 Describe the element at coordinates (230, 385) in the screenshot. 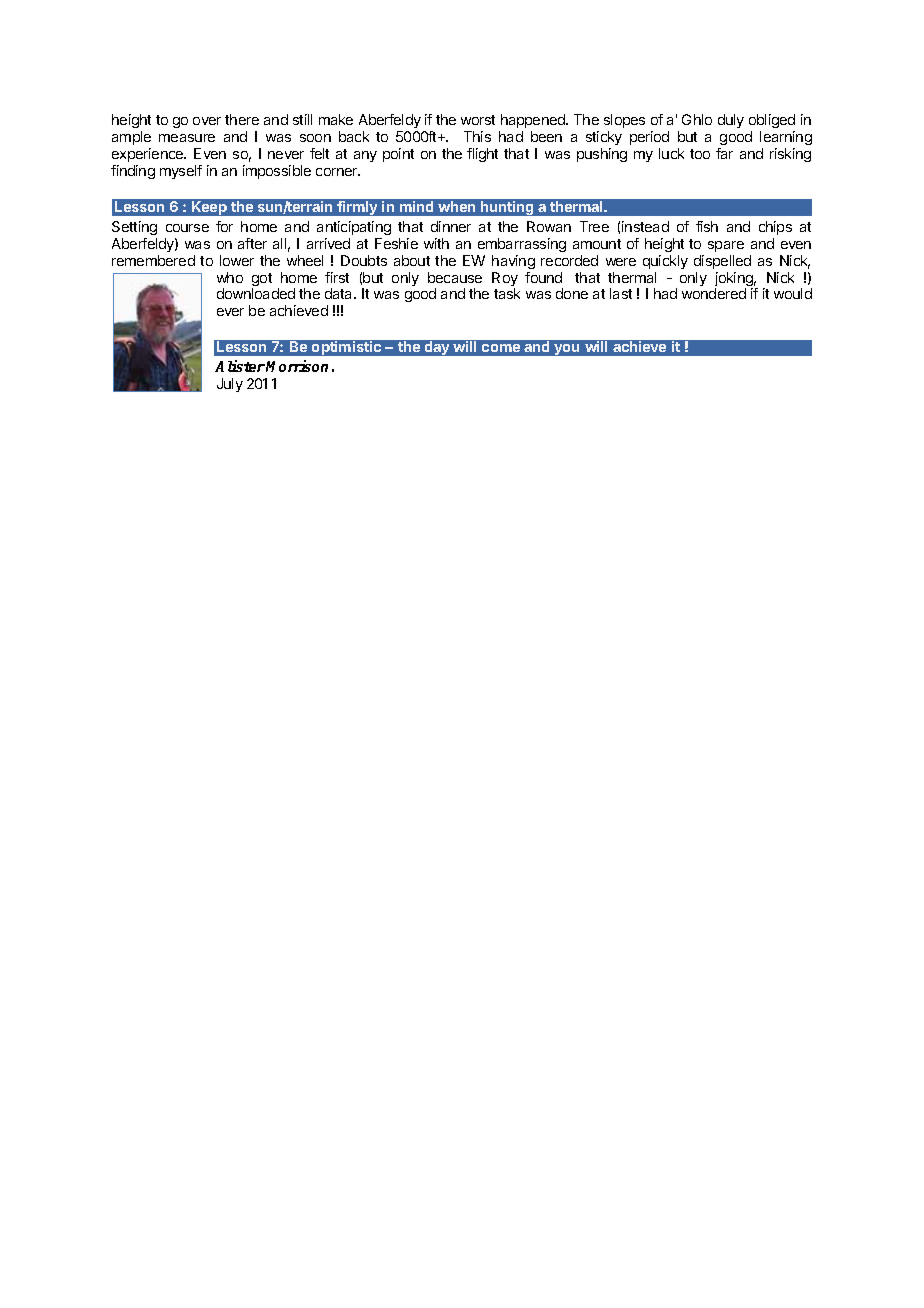

I see `July` at that location.
